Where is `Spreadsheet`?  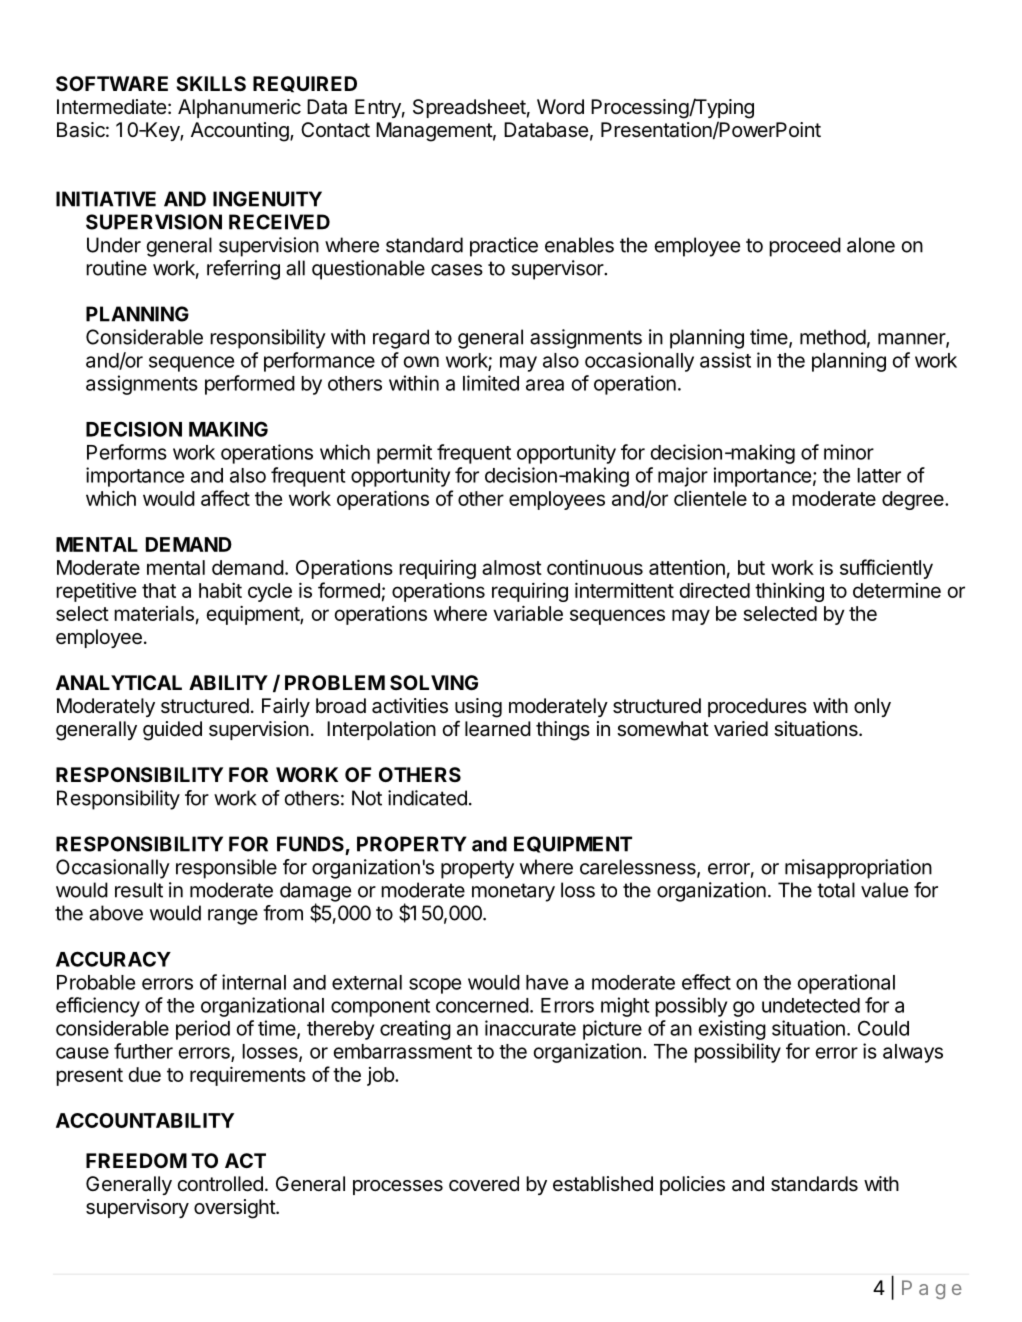 Spreadsheet is located at coordinates (469, 108).
